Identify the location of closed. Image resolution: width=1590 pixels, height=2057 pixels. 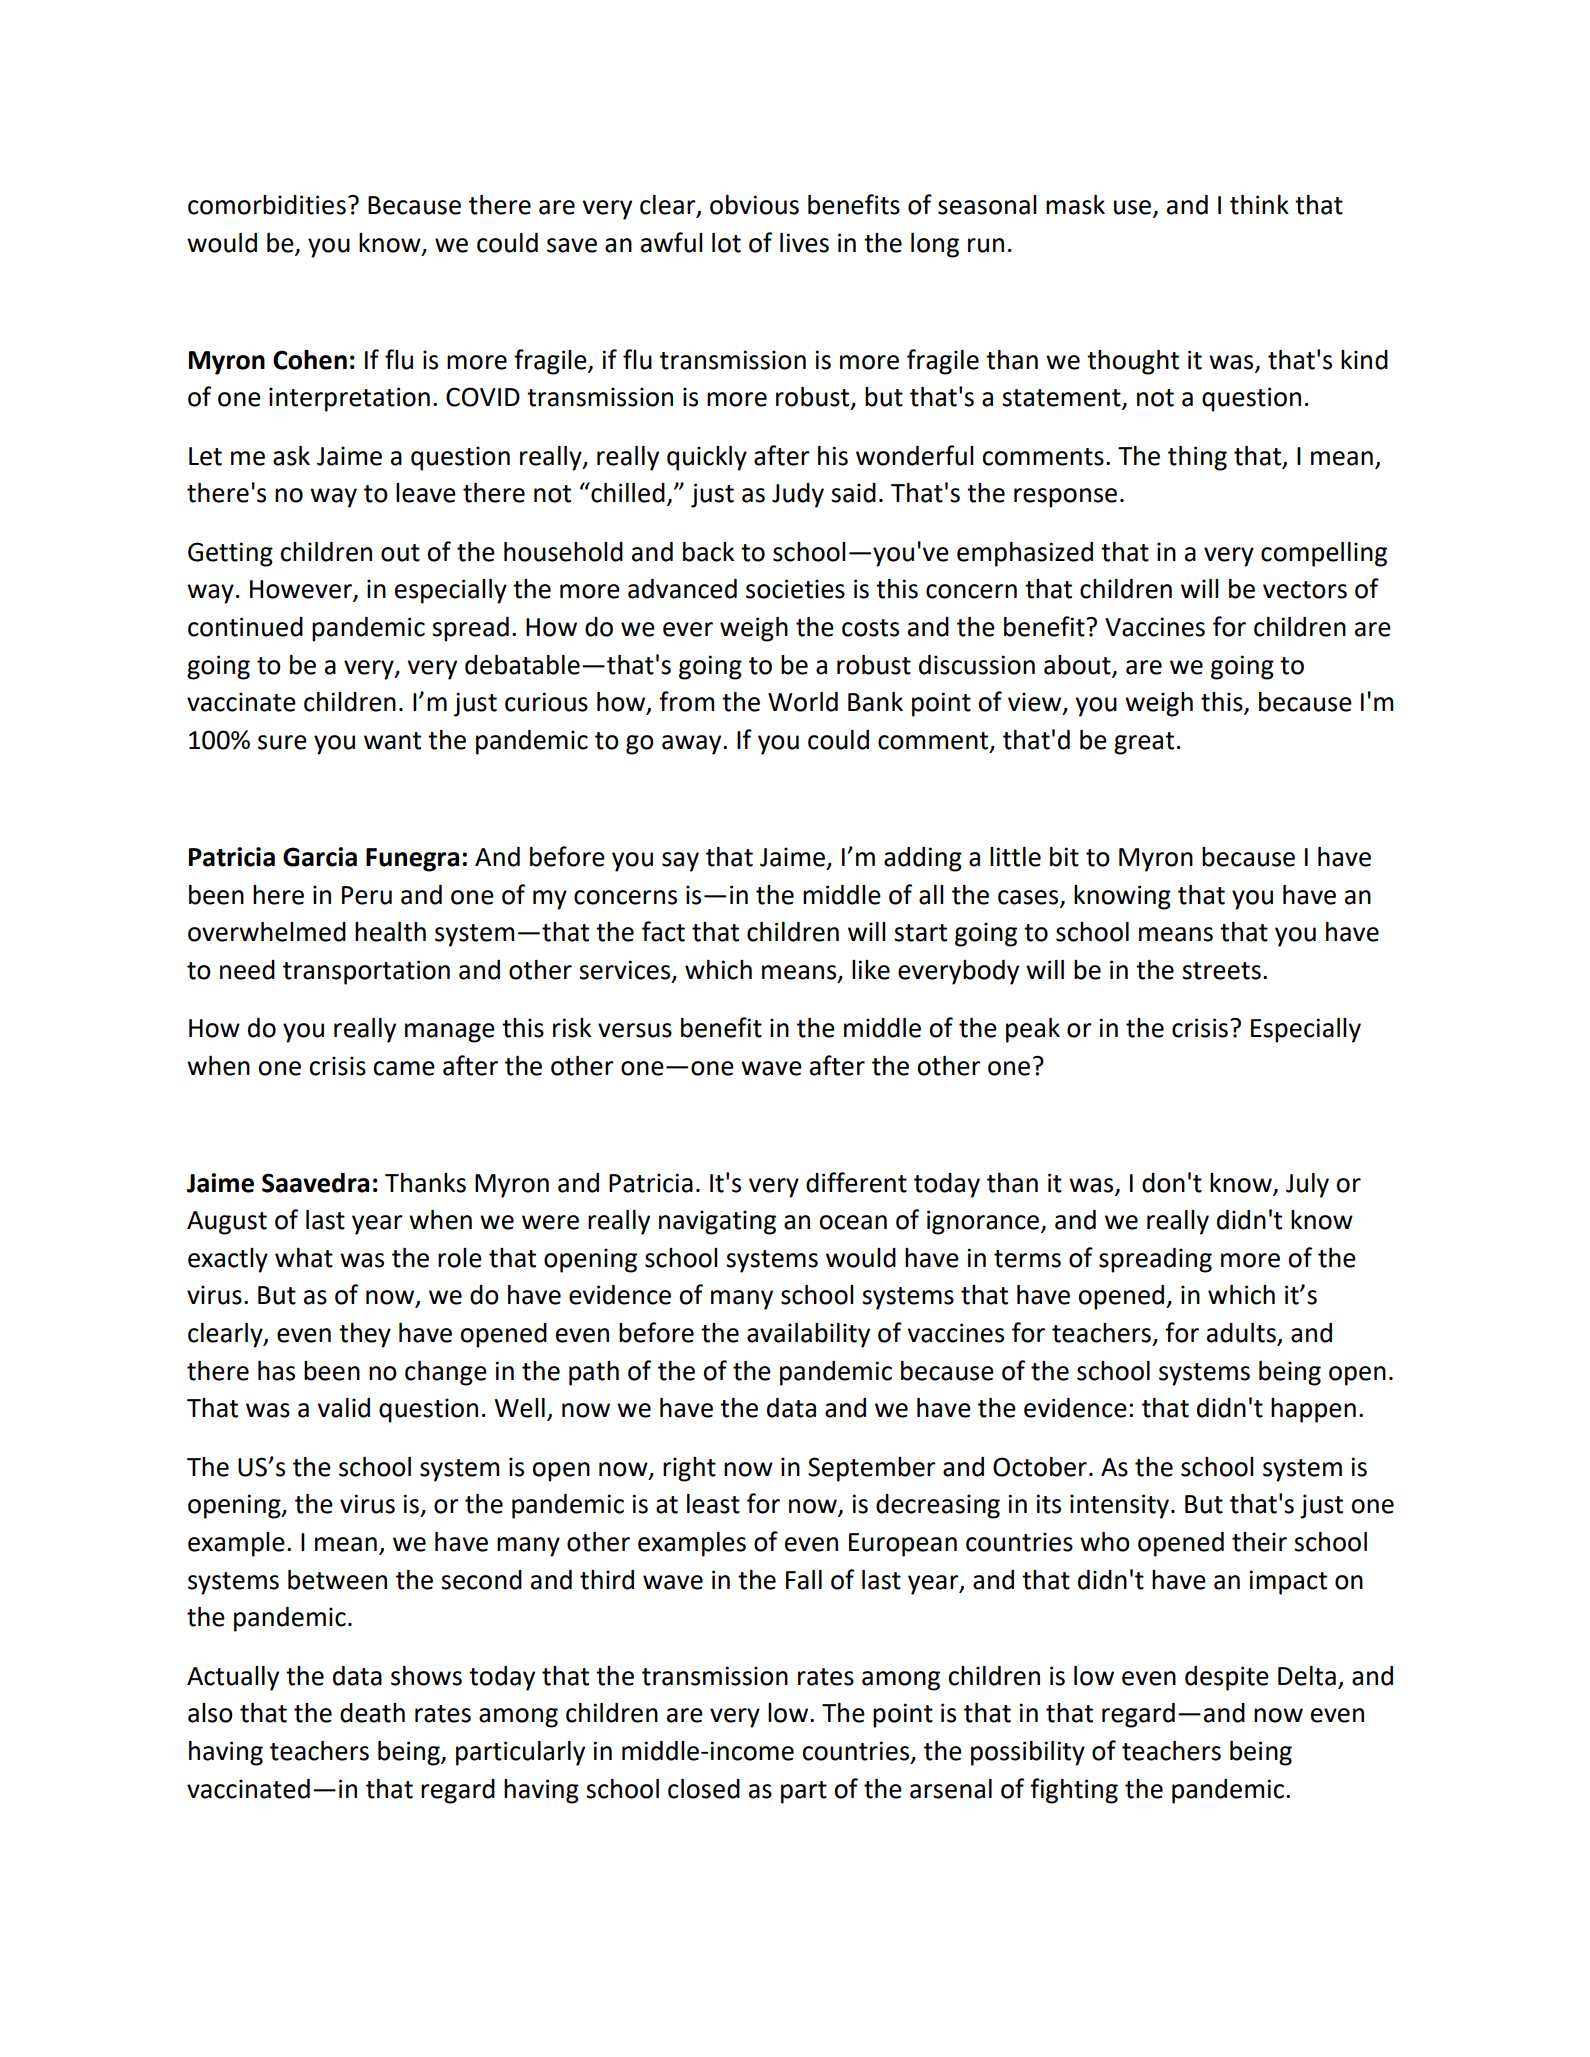
(704, 1789).
